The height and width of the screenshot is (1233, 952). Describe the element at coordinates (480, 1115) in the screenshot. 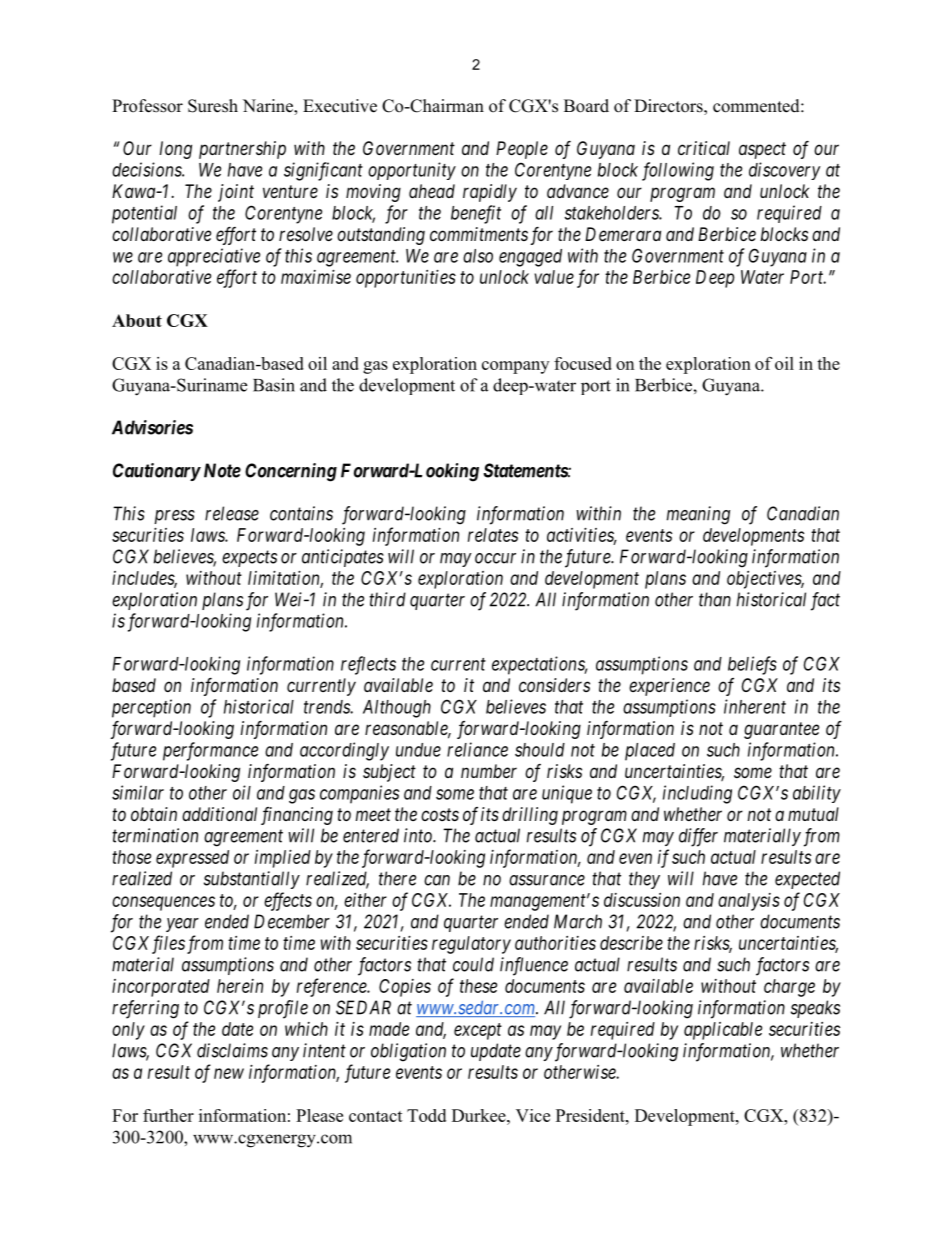

I see `Durkee` at that location.
